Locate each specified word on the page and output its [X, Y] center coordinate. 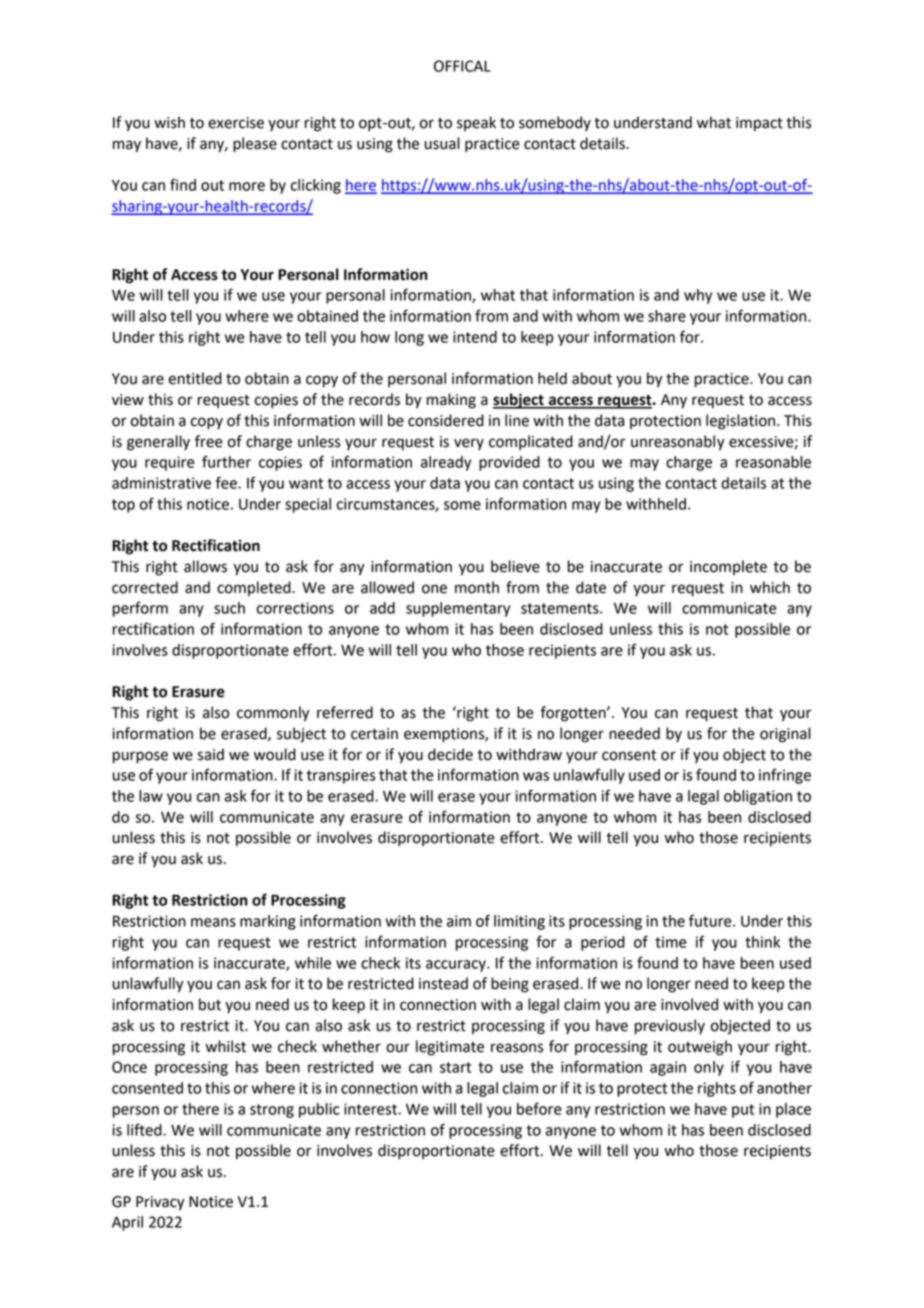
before [539, 1108]
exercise [236, 123]
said [211, 754]
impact [759, 124]
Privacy [160, 1203]
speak [476, 123]
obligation [758, 797]
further [226, 461]
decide [450, 754]
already [446, 463]
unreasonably [678, 443]
